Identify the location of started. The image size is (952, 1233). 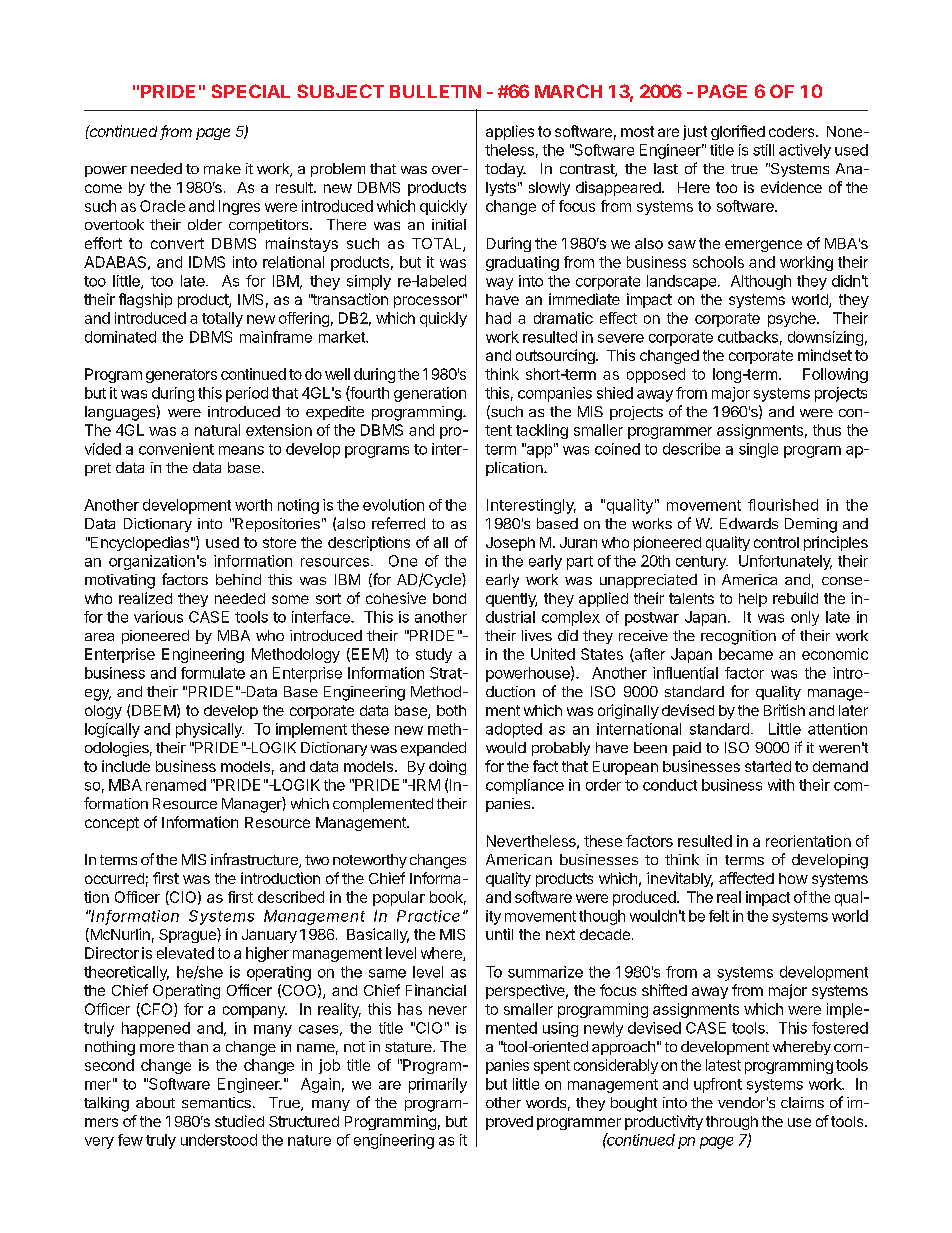
(768, 766).
